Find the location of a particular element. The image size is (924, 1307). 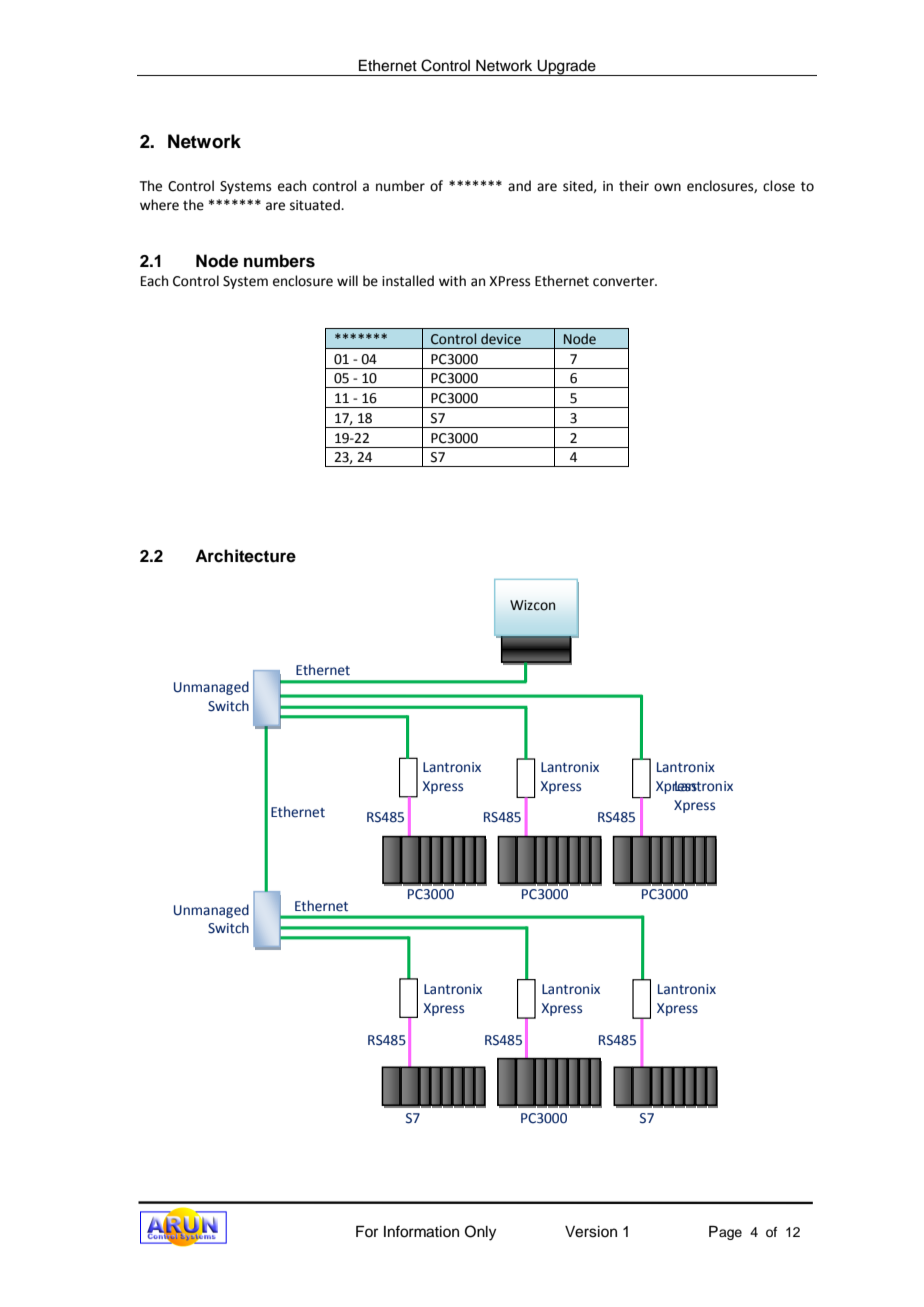

Only is located at coordinates (480, 1233).
